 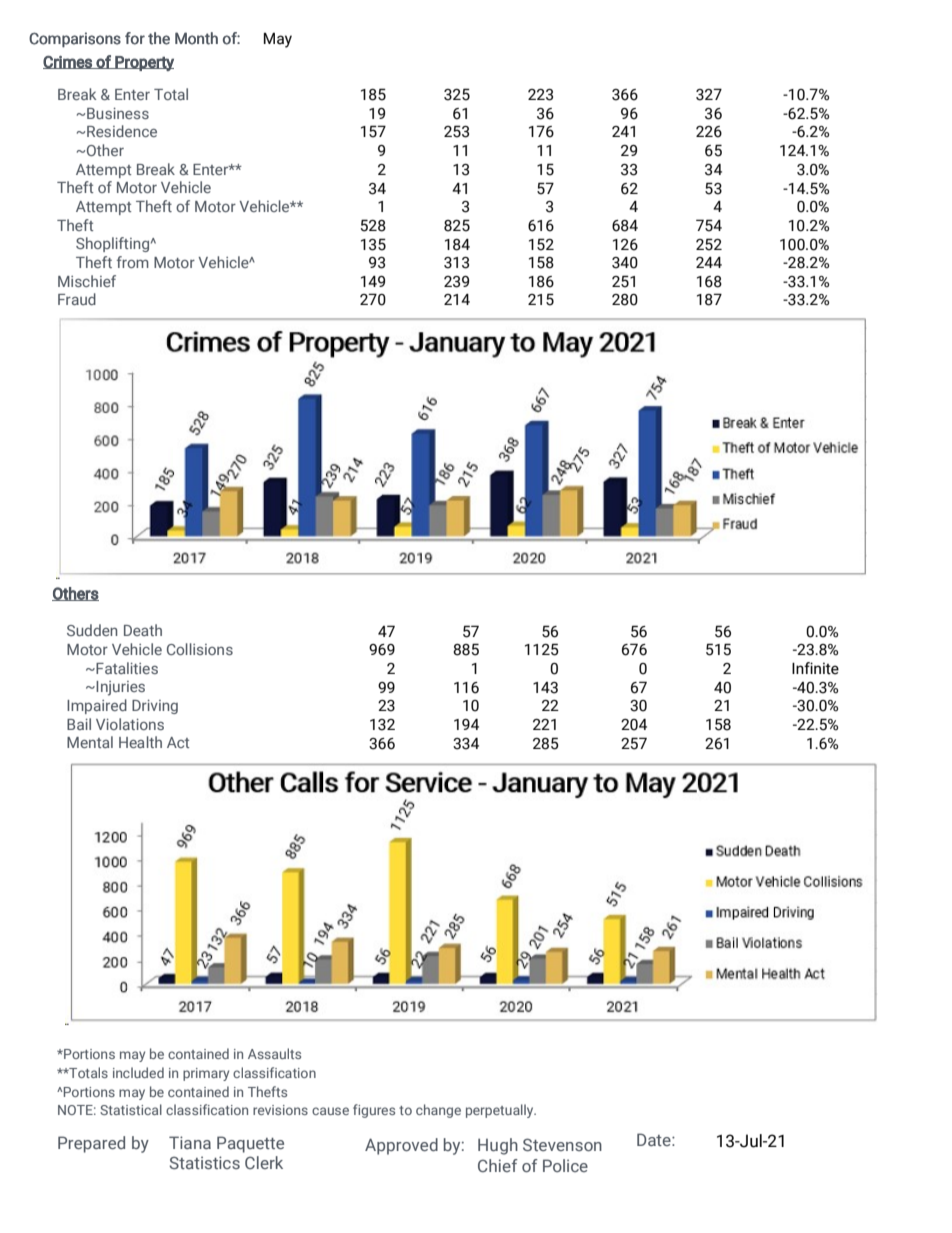 I want to click on Death, so click(x=143, y=630).
